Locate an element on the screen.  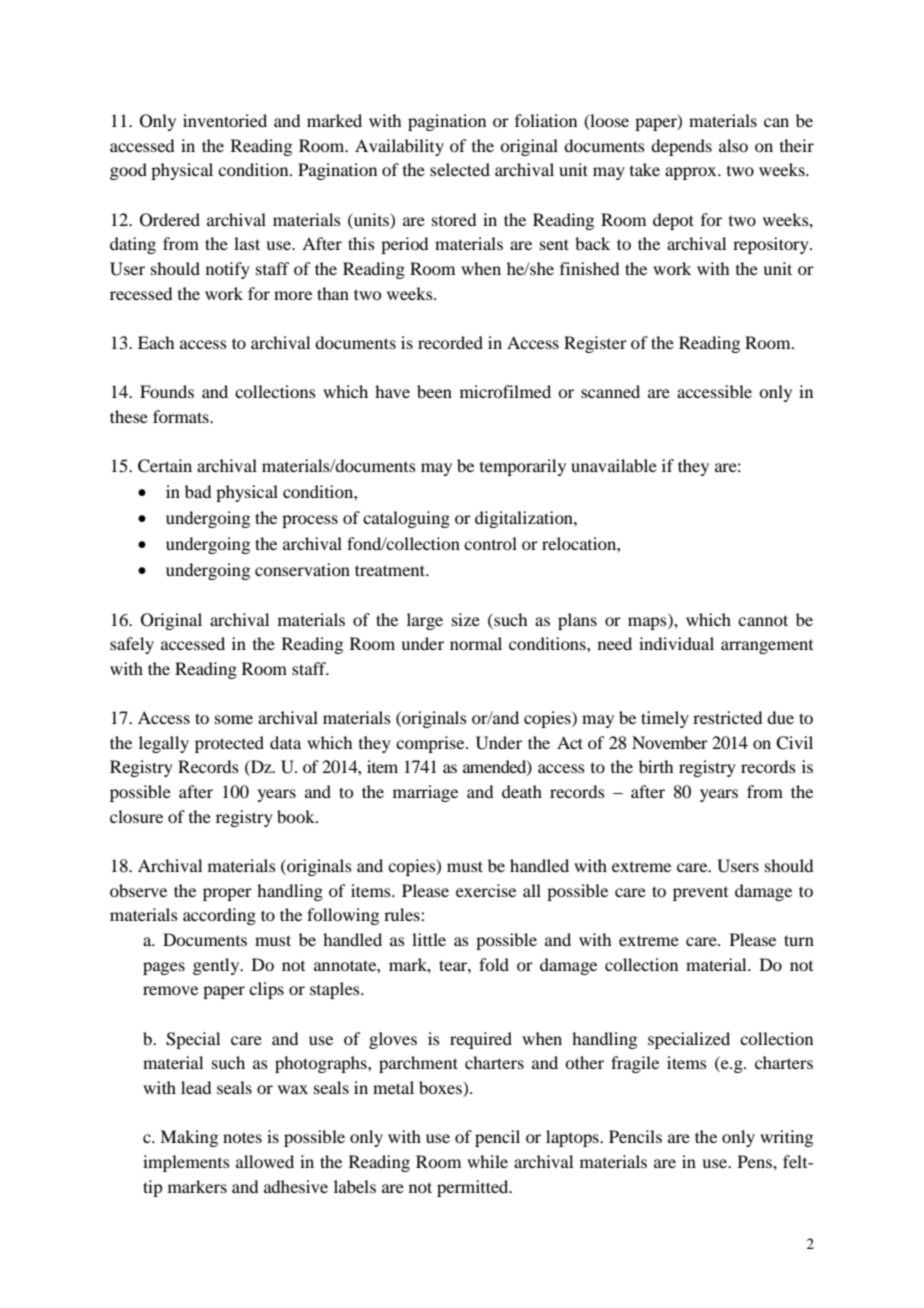
selected is located at coordinates (460, 169).
